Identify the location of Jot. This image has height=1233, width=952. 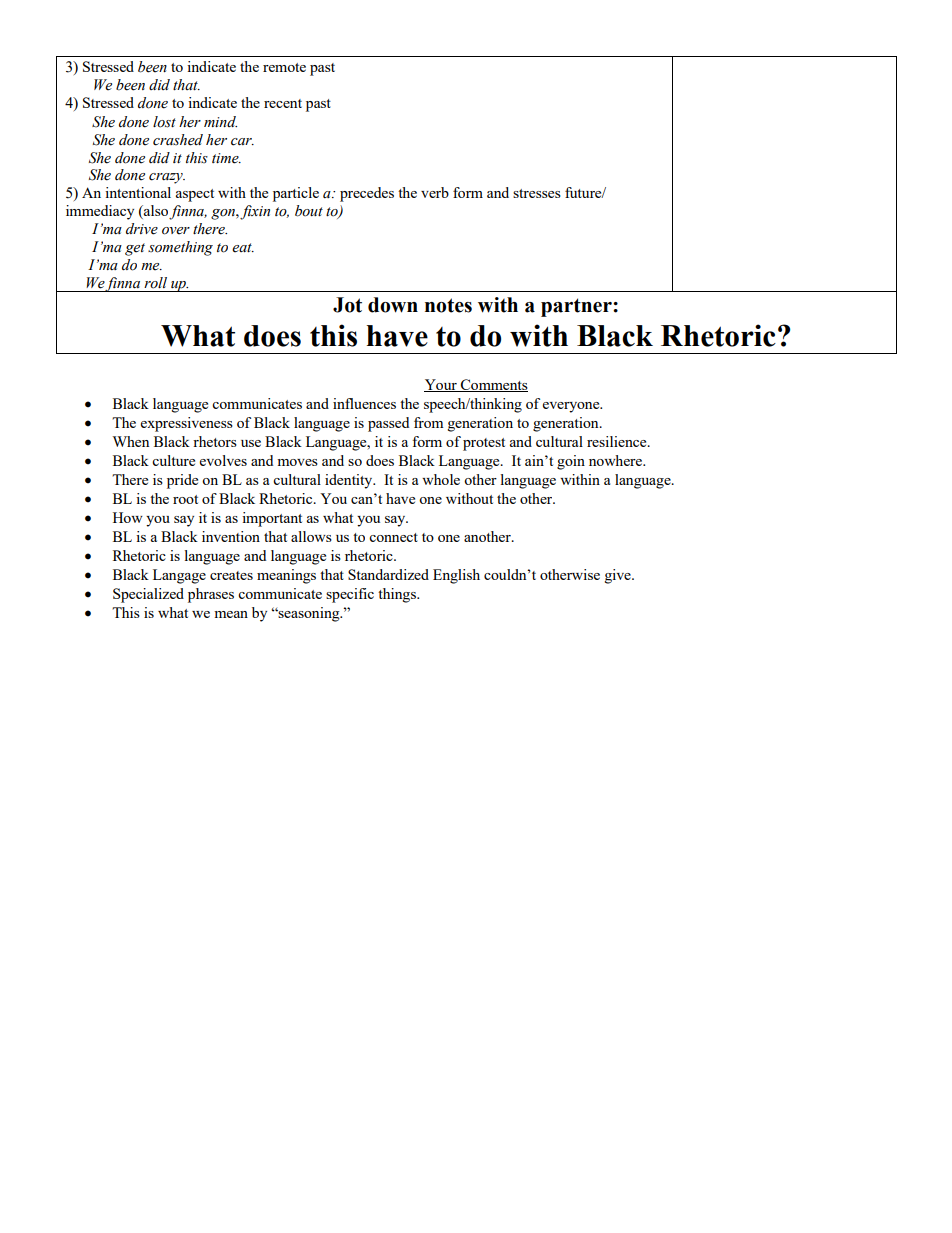
(347, 305).
